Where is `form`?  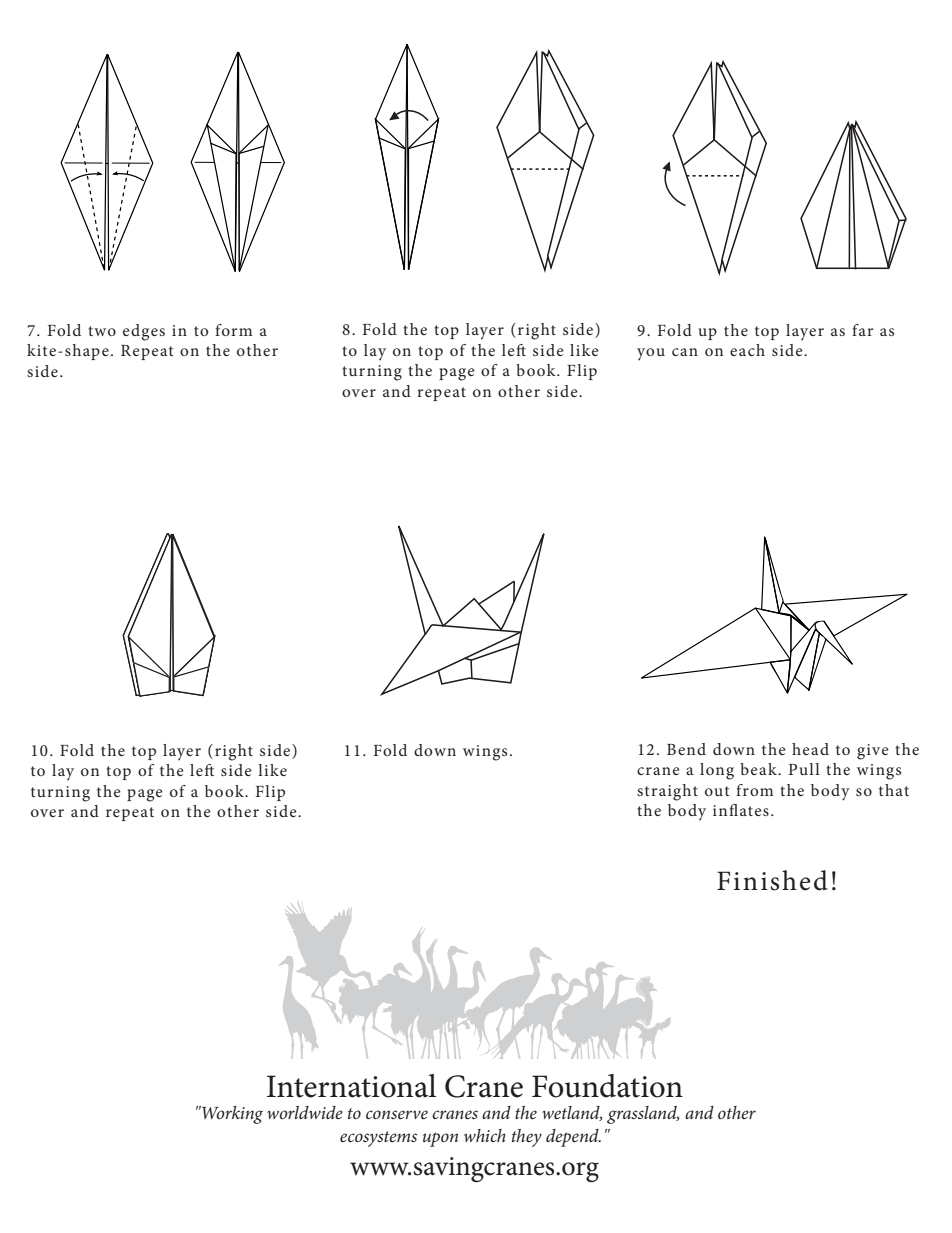
form is located at coordinates (233, 330).
